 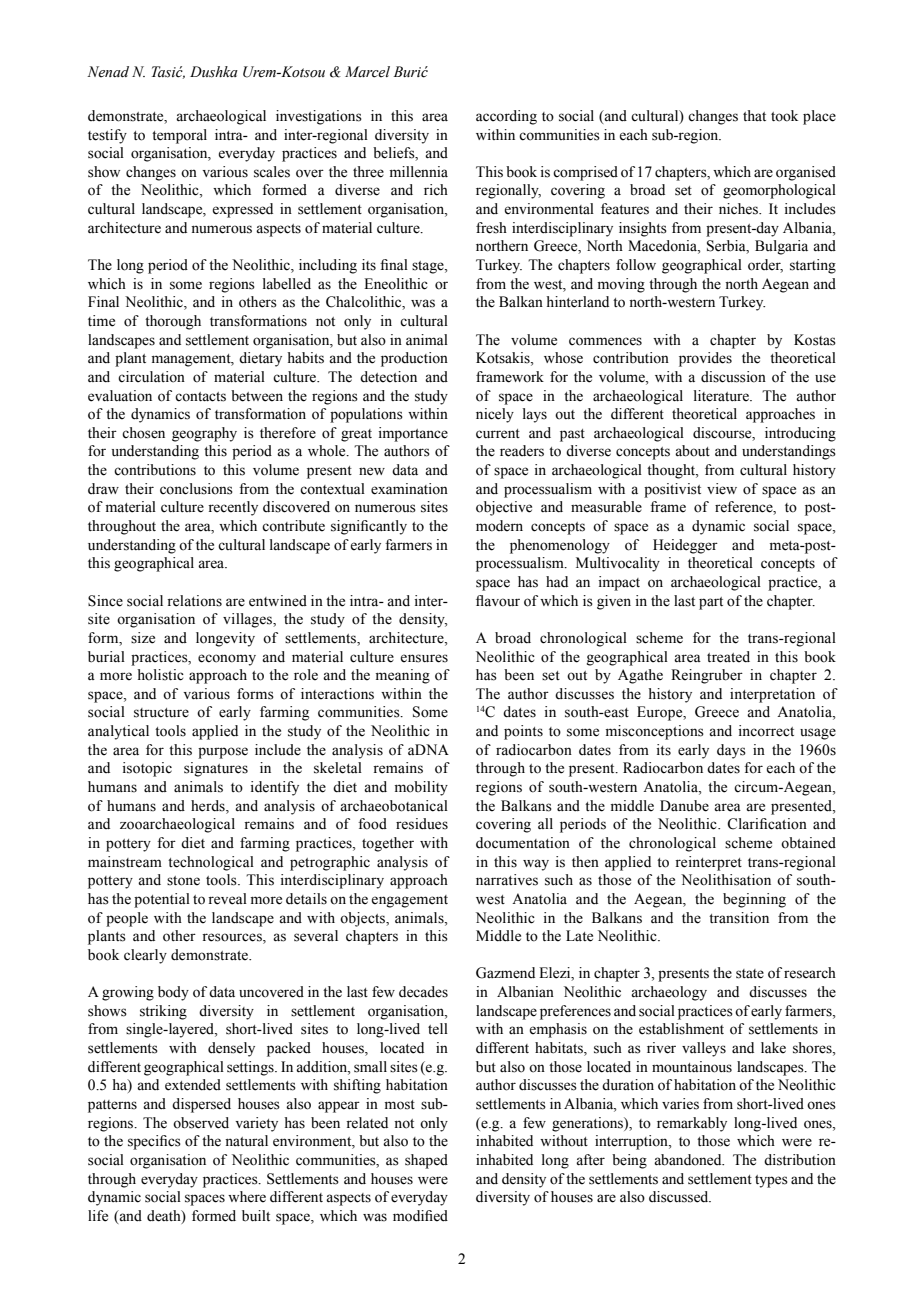 What do you see at coordinates (506, 117) in the image?
I see `according` at bounding box center [506, 117].
